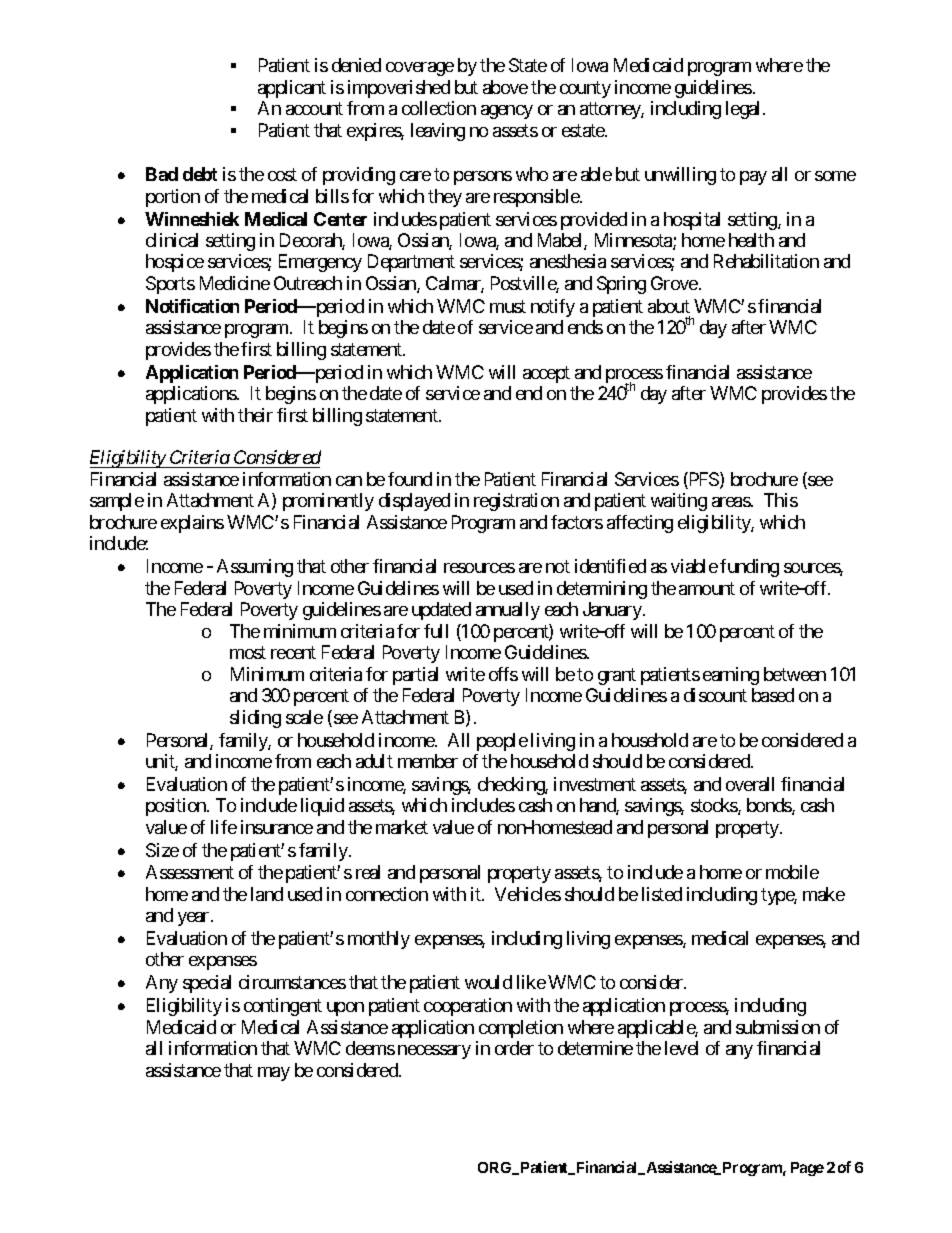 The image size is (952, 1233). Describe the element at coordinates (387, 894) in the screenshot. I see `connection` at that location.
